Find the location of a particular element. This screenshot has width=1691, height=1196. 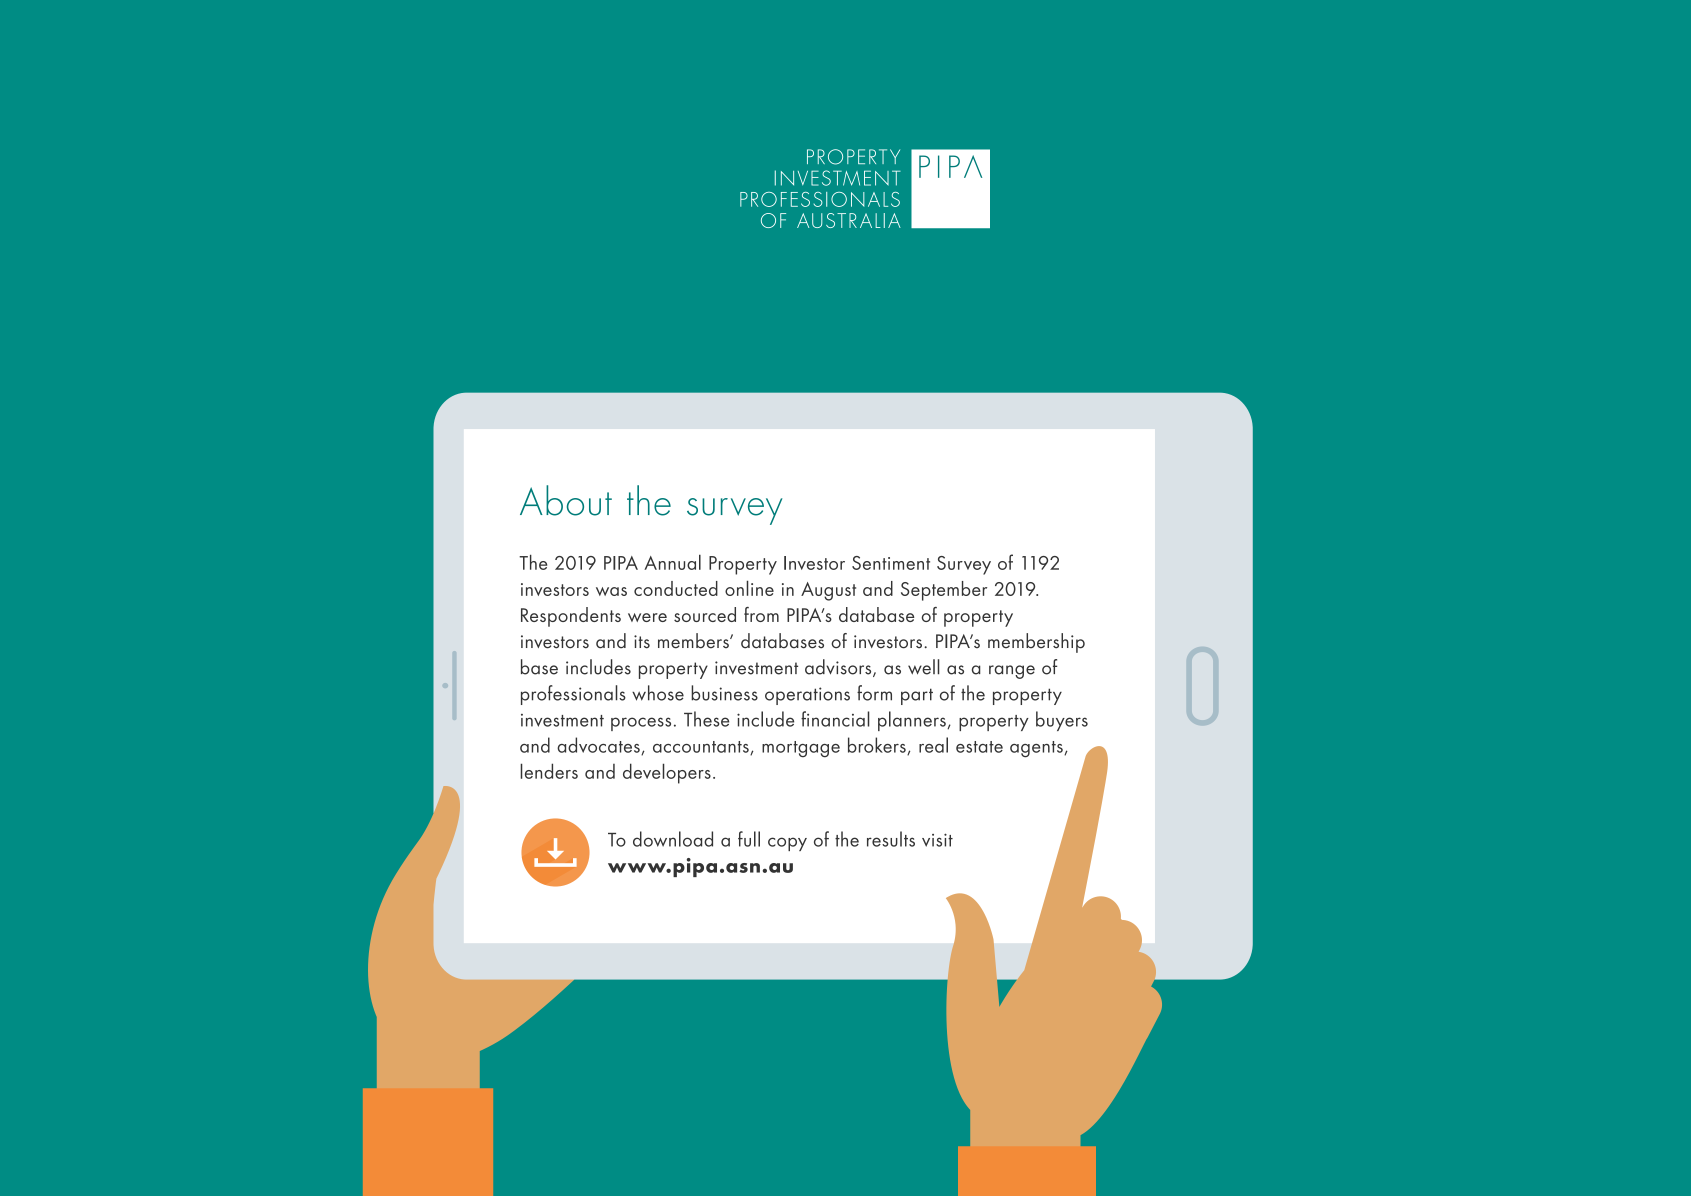

financial is located at coordinates (835, 719).
